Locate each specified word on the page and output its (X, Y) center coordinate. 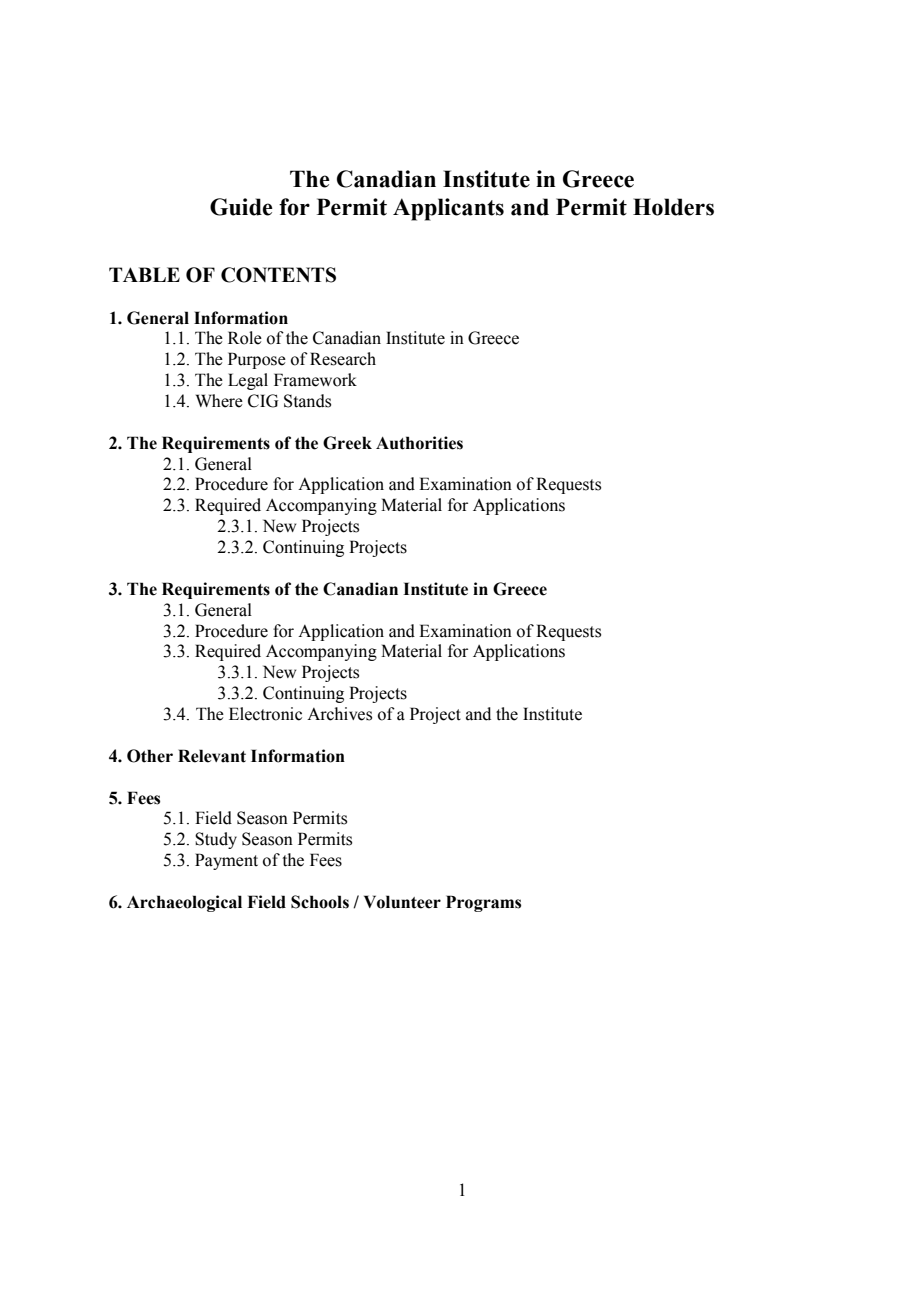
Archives (339, 714)
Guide (241, 207)
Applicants (448, 209)
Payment (226, 861)
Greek (347, 443)
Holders (673, 207)
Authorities (419, 443)
